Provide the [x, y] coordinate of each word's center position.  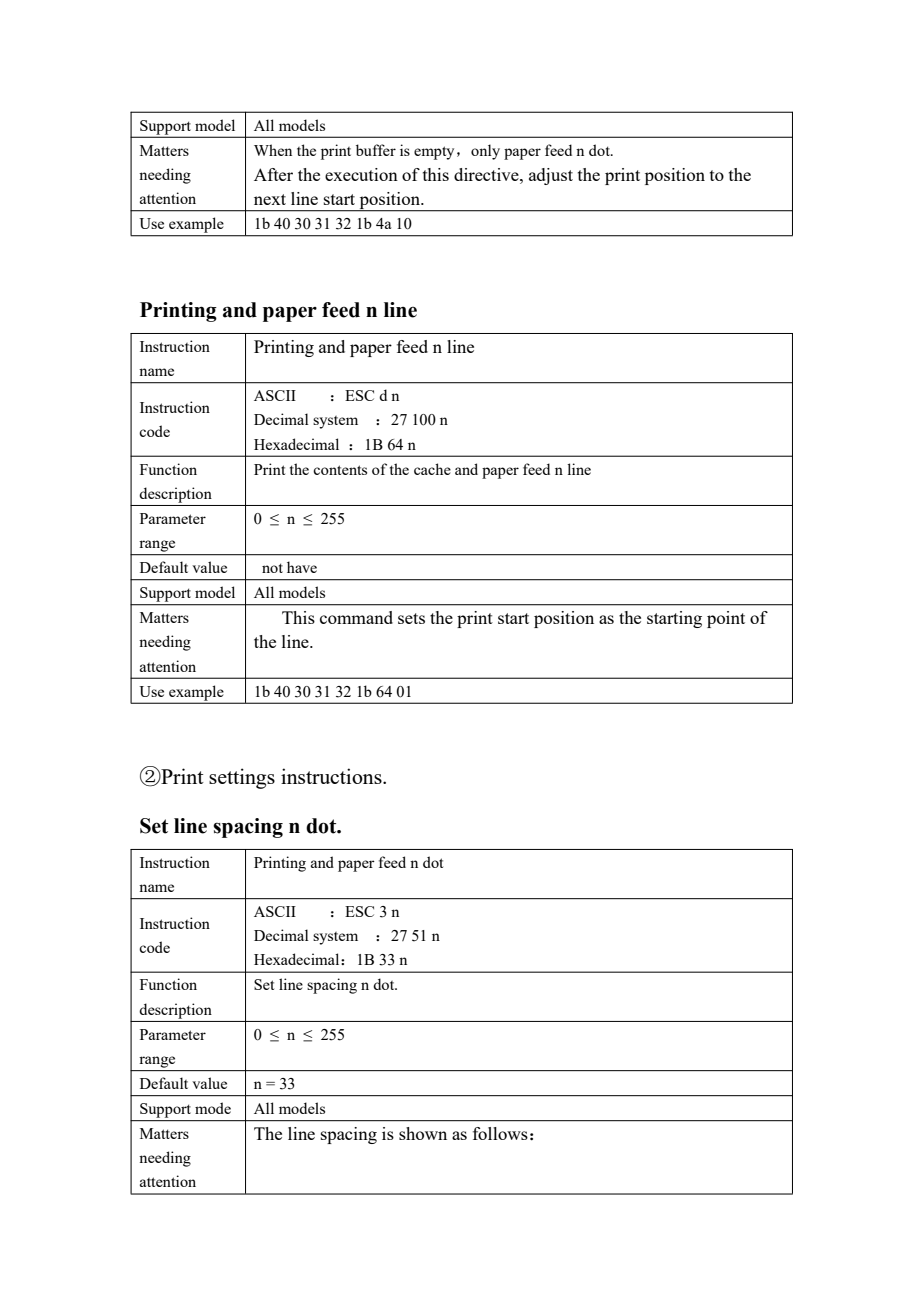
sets [411, 618]
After [273, 174]
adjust [551, 176]
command [356, 617]
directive [487, 174]
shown [423, 1133]
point [726, 619]
